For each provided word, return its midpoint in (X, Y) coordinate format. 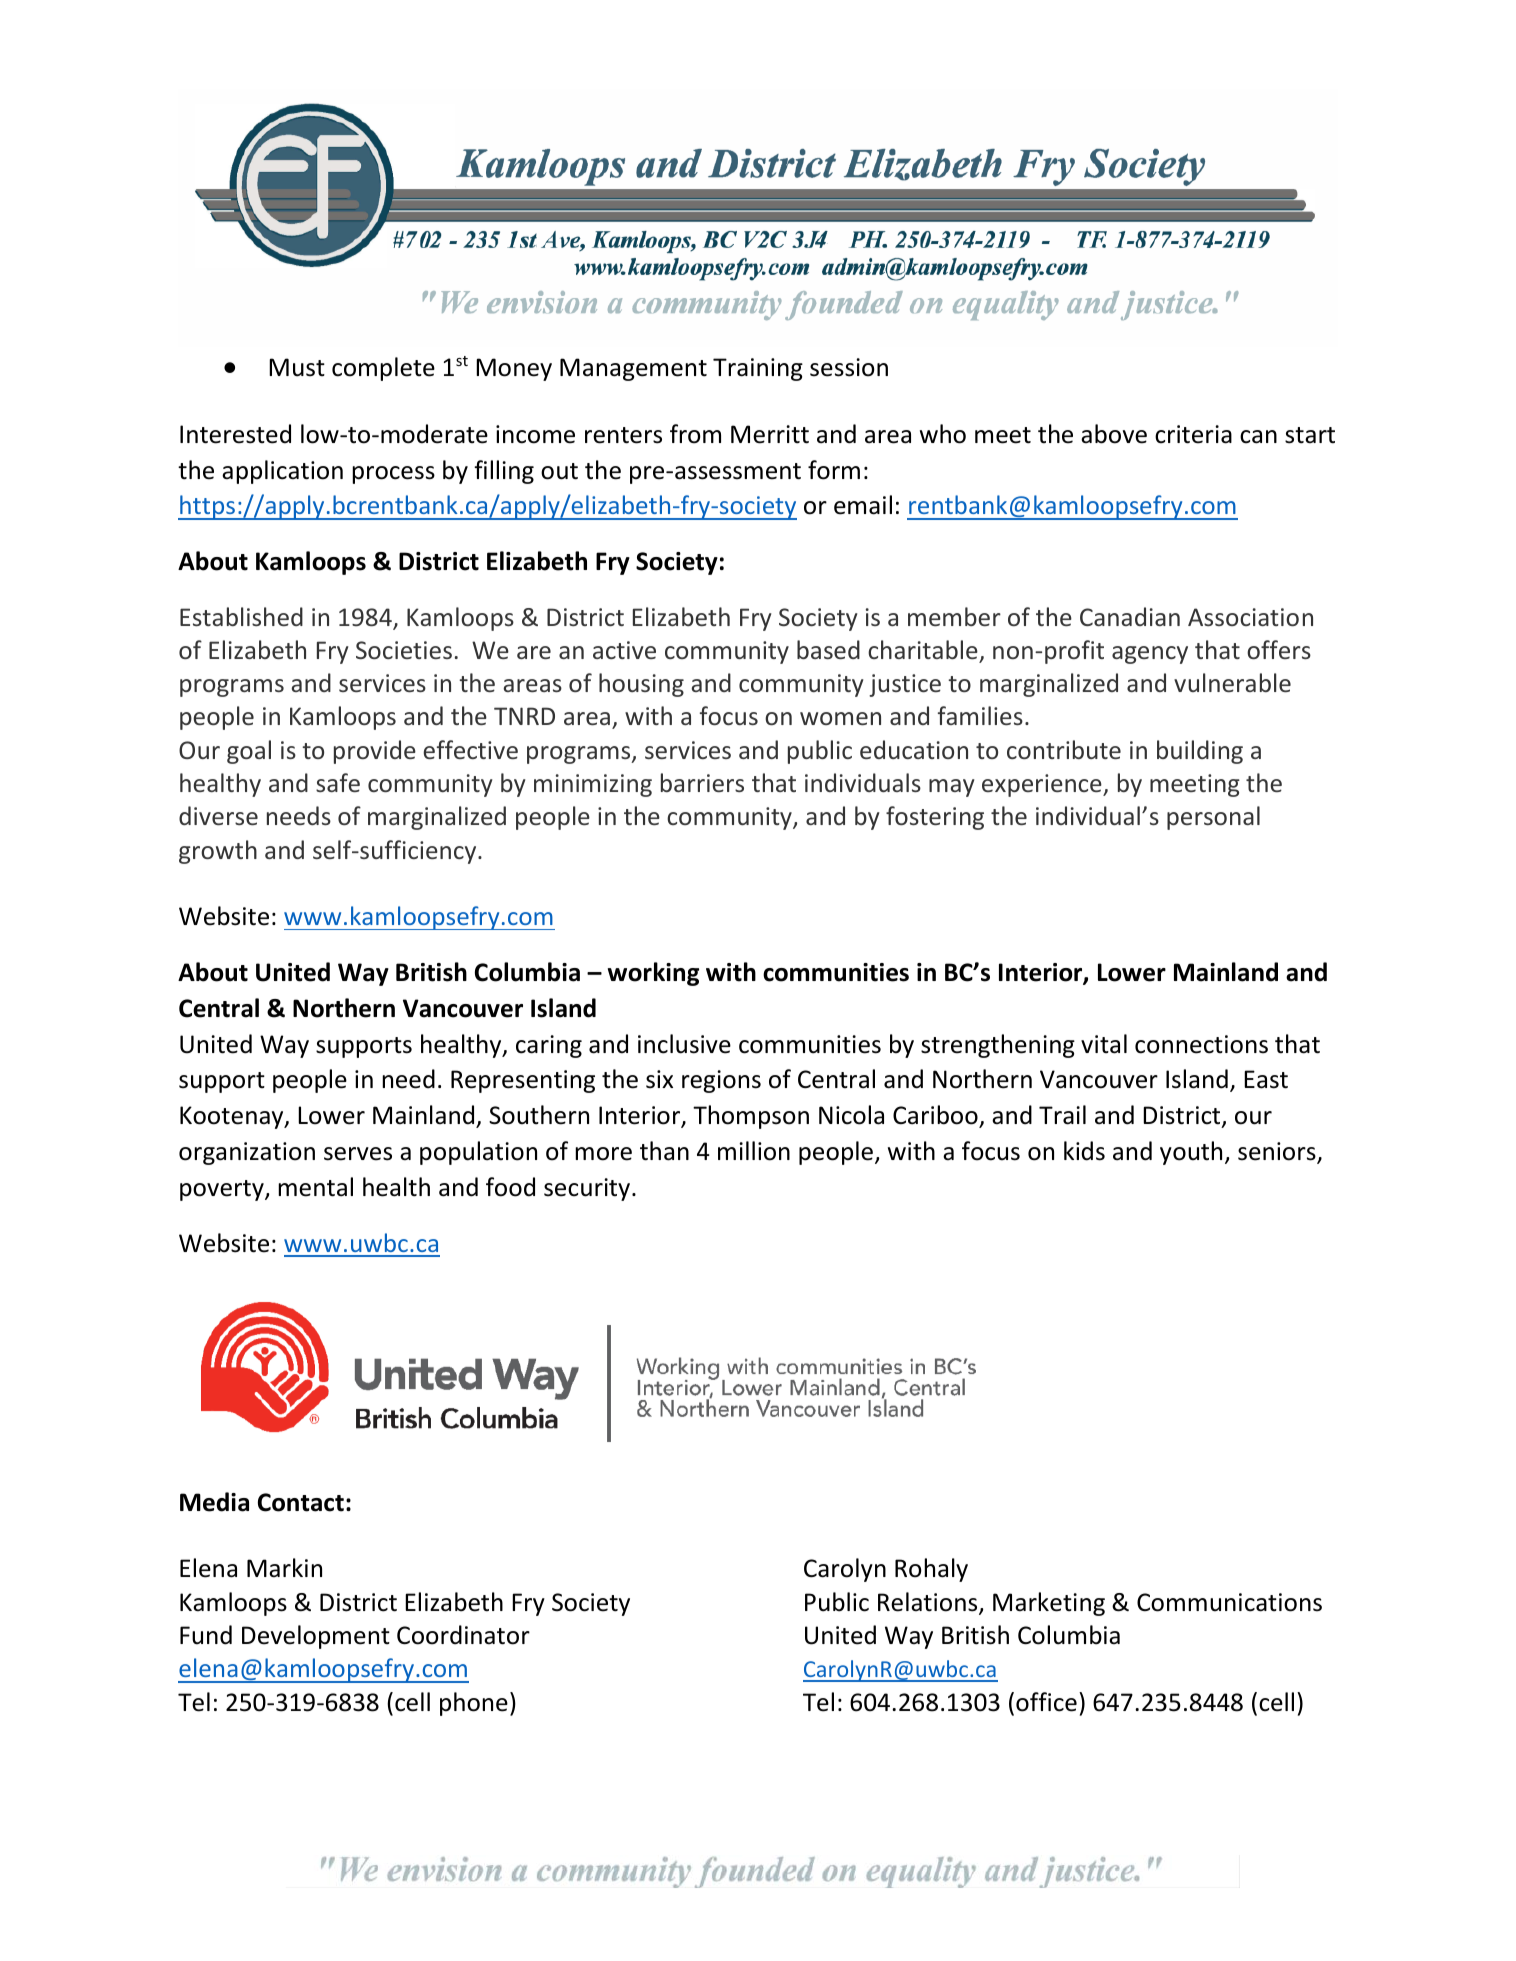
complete (383, 369)
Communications (1229, 1602)
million (754, 1151)
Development (316, 1637)
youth (1191, 1153)
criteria (1193, 434)
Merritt (770, 434)
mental (315, 1187)
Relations (929, 1603)
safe (338, 782)
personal (1213, 818)
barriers (702, 782)
